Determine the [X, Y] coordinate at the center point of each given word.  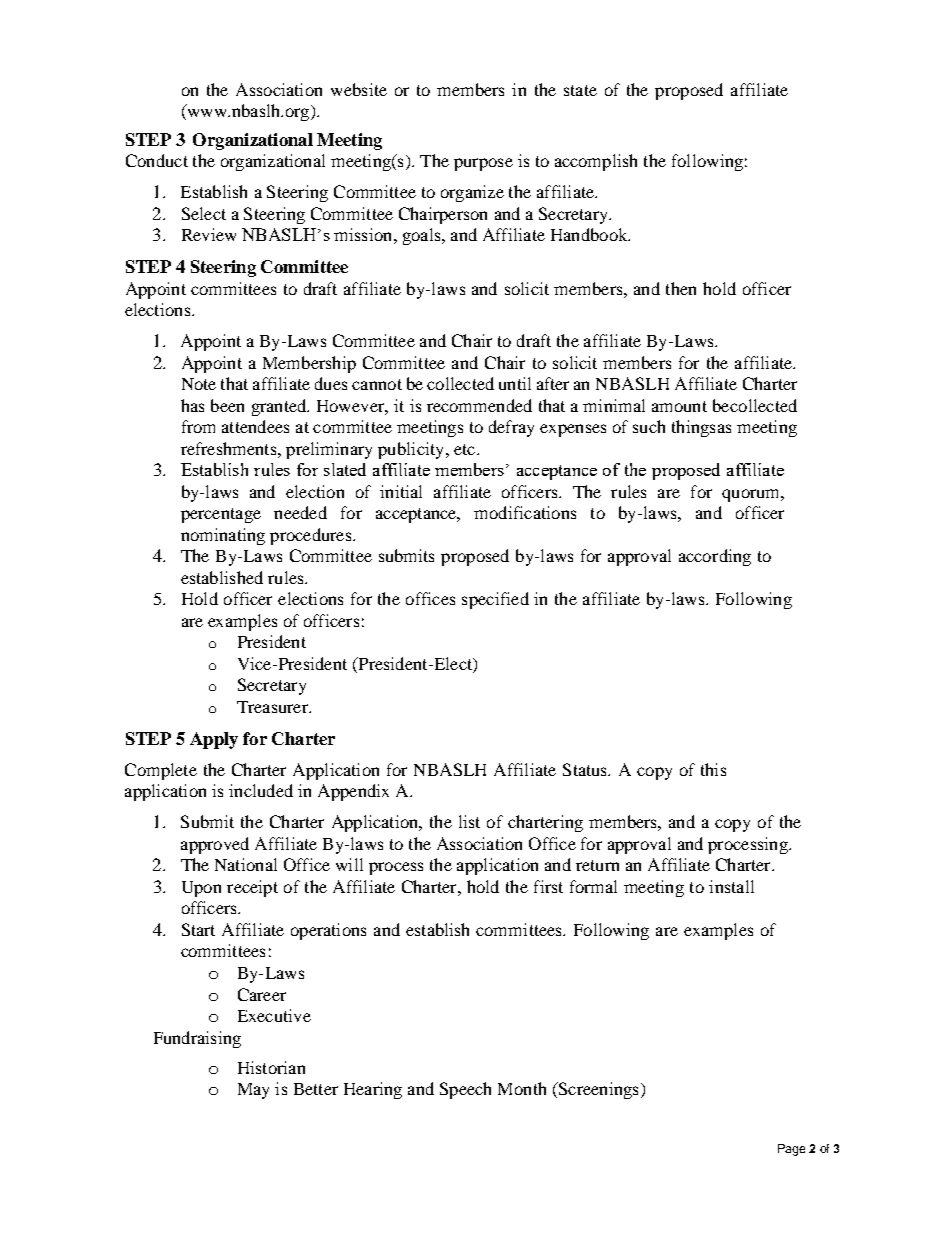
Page [791, 1150]
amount [679, 406]
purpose [483, 164]
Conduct [157, 160]
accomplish [596, 162]
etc [466, 449]
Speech [465, 1090]
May [253, 1091]
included [261, 790]
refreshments [230, 448]
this [713, 769]
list [469, 821]
